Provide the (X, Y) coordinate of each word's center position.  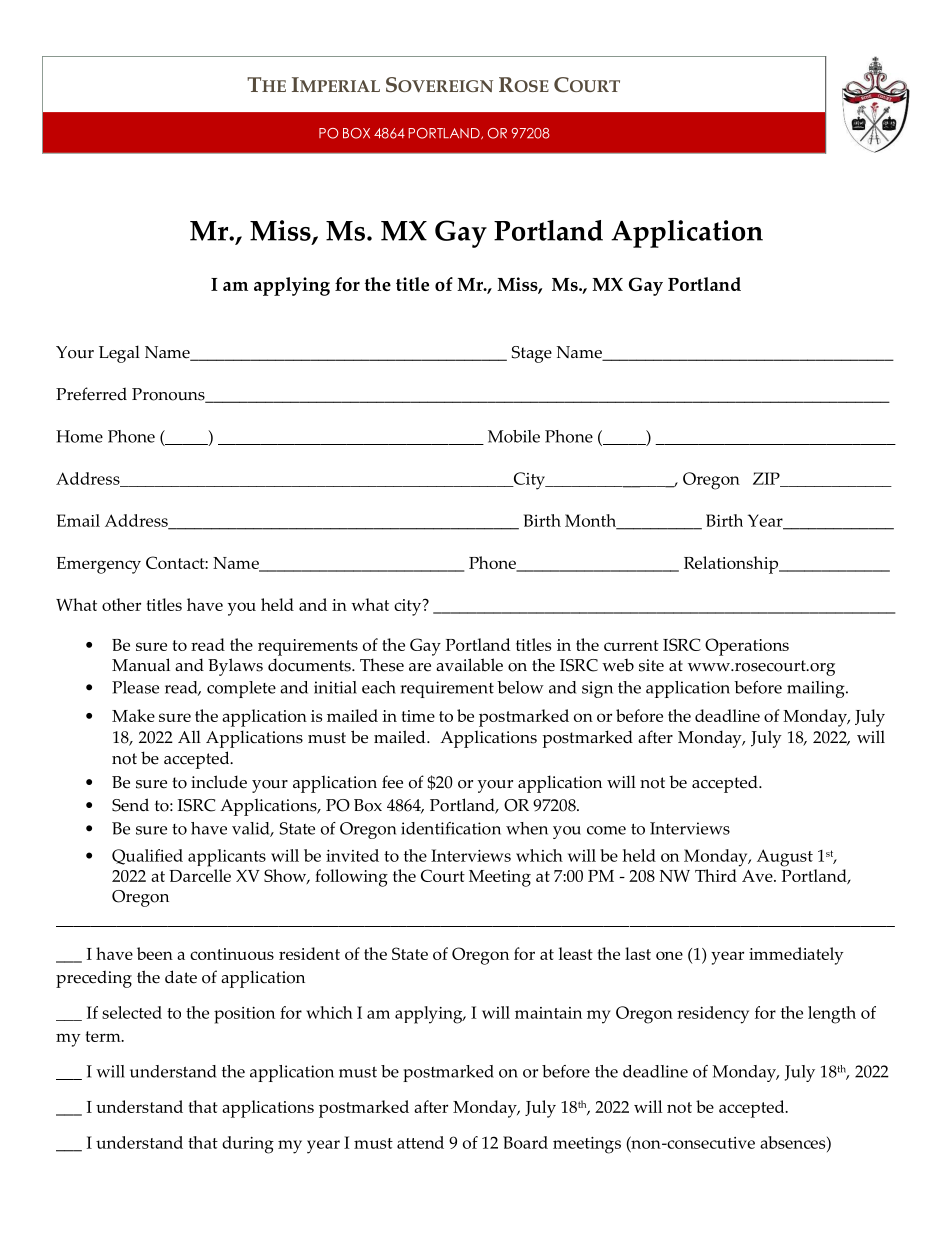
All (189, 736)
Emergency (99, 565)
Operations (747, 647)
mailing (817, 689)
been (155, 953)
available (469, 665)
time (418, 716)
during (248, 1145)
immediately (796, 956)
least (576, 953)
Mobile (514, 436)
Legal (119, 354)
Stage (532, 354)
